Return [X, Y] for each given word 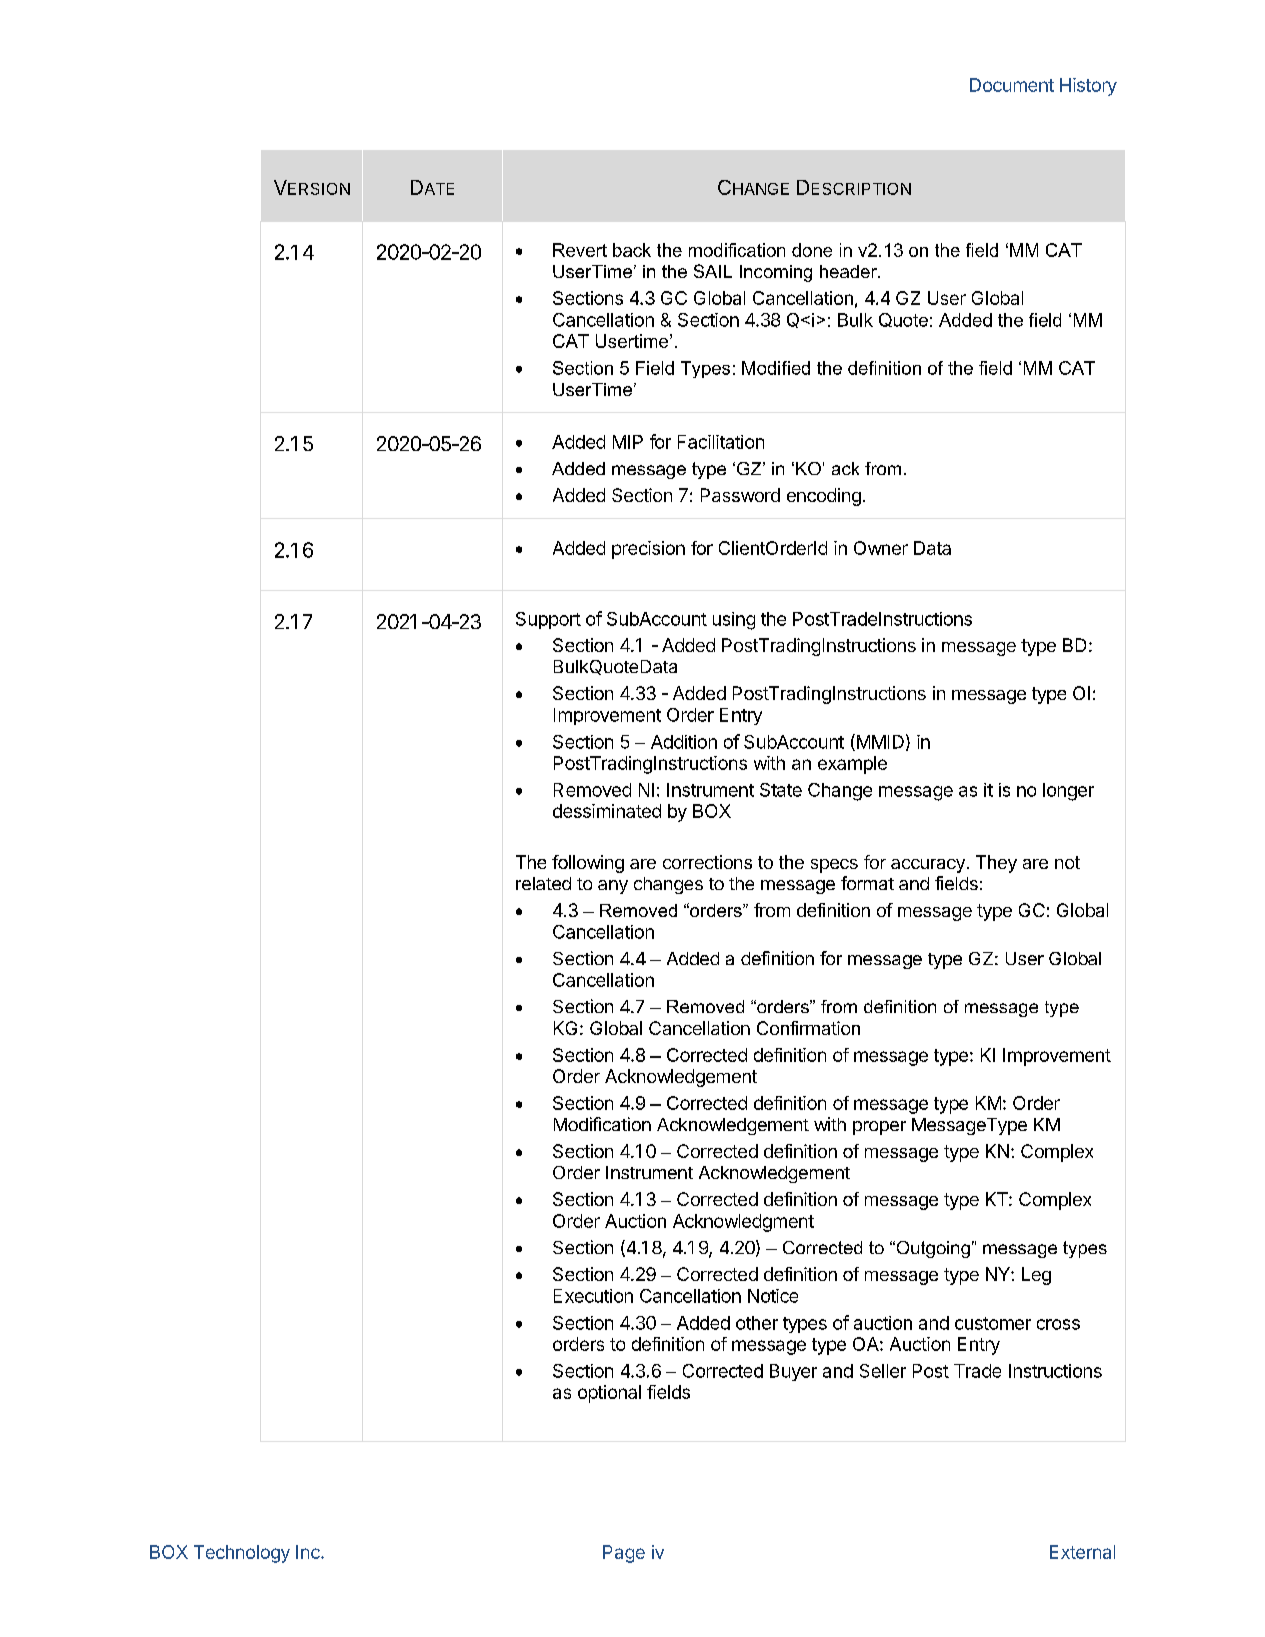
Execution [593, 1296]
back [632, 250]
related [543, 883]
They [996, 864]
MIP [628, 442]
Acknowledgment [743, 1223]
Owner [881, 548]
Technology [242, 1554]
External [1082, 1552]
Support [548, 620]
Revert [580, 250]
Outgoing [932, 1249]
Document [1012, 85]
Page [624, 1554]
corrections [707, 862]
